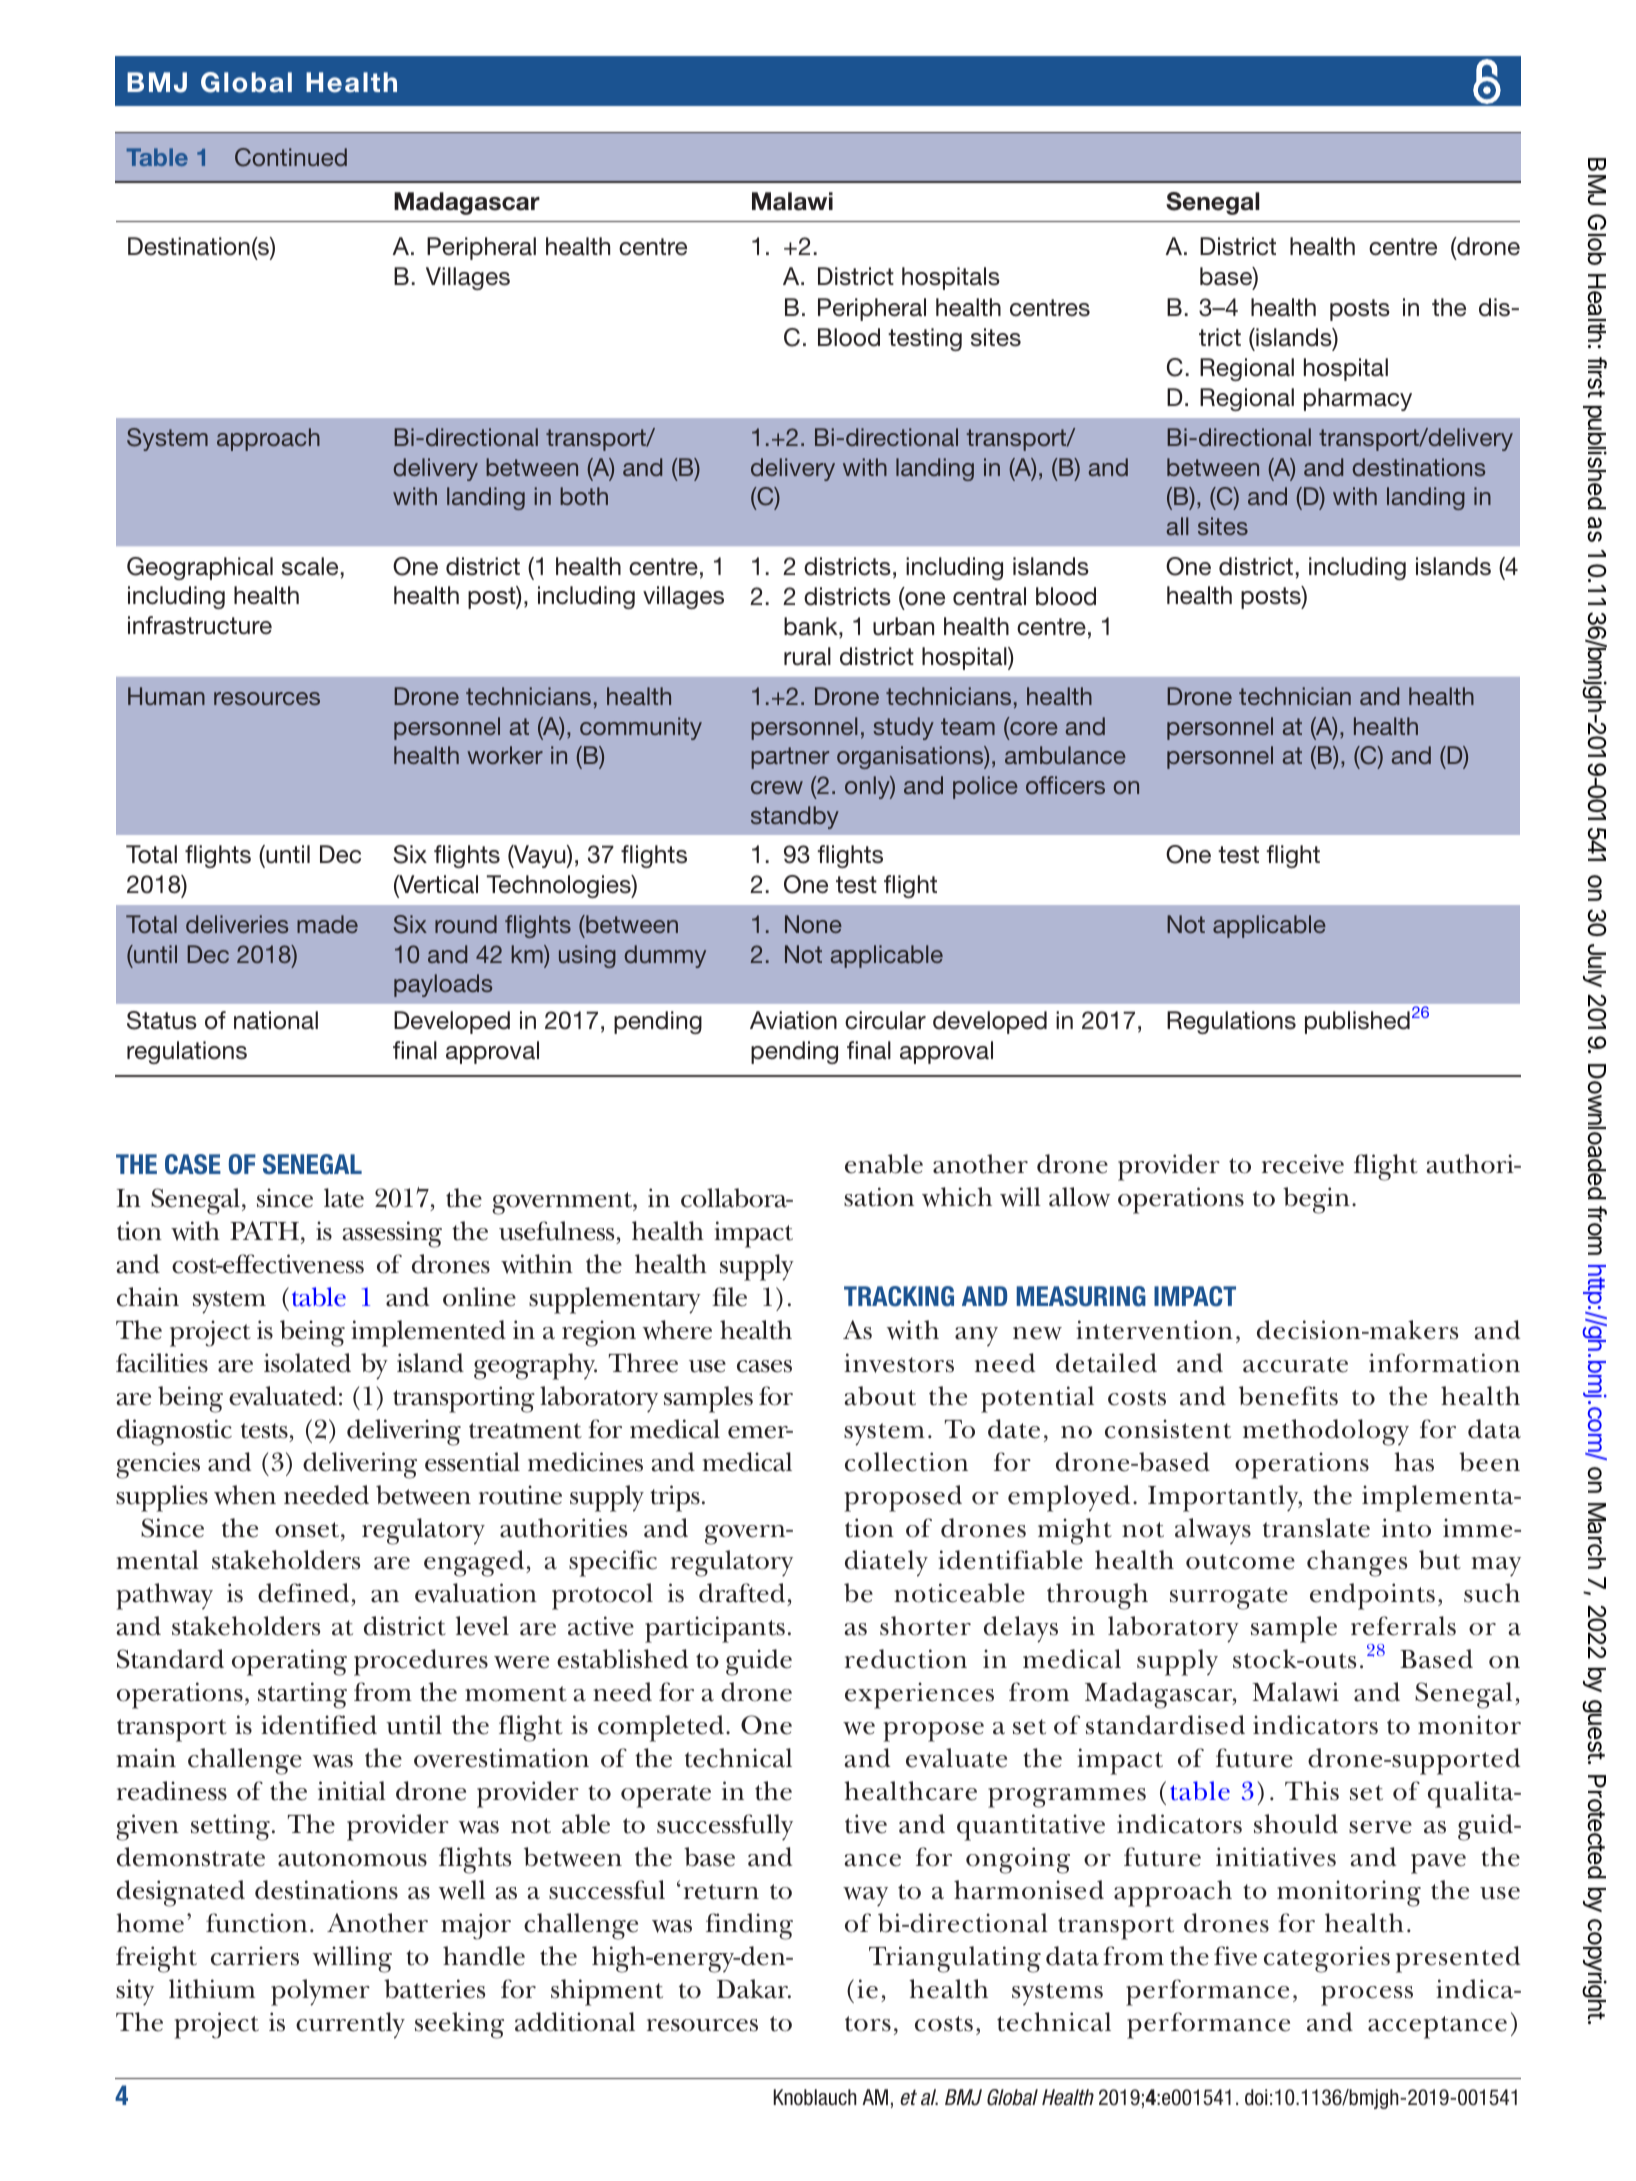 This screenshot has height=2181, width=1636. Describe the element at coordinates (200, 625) in the screenshot. I see `infrastructure` at that location.
